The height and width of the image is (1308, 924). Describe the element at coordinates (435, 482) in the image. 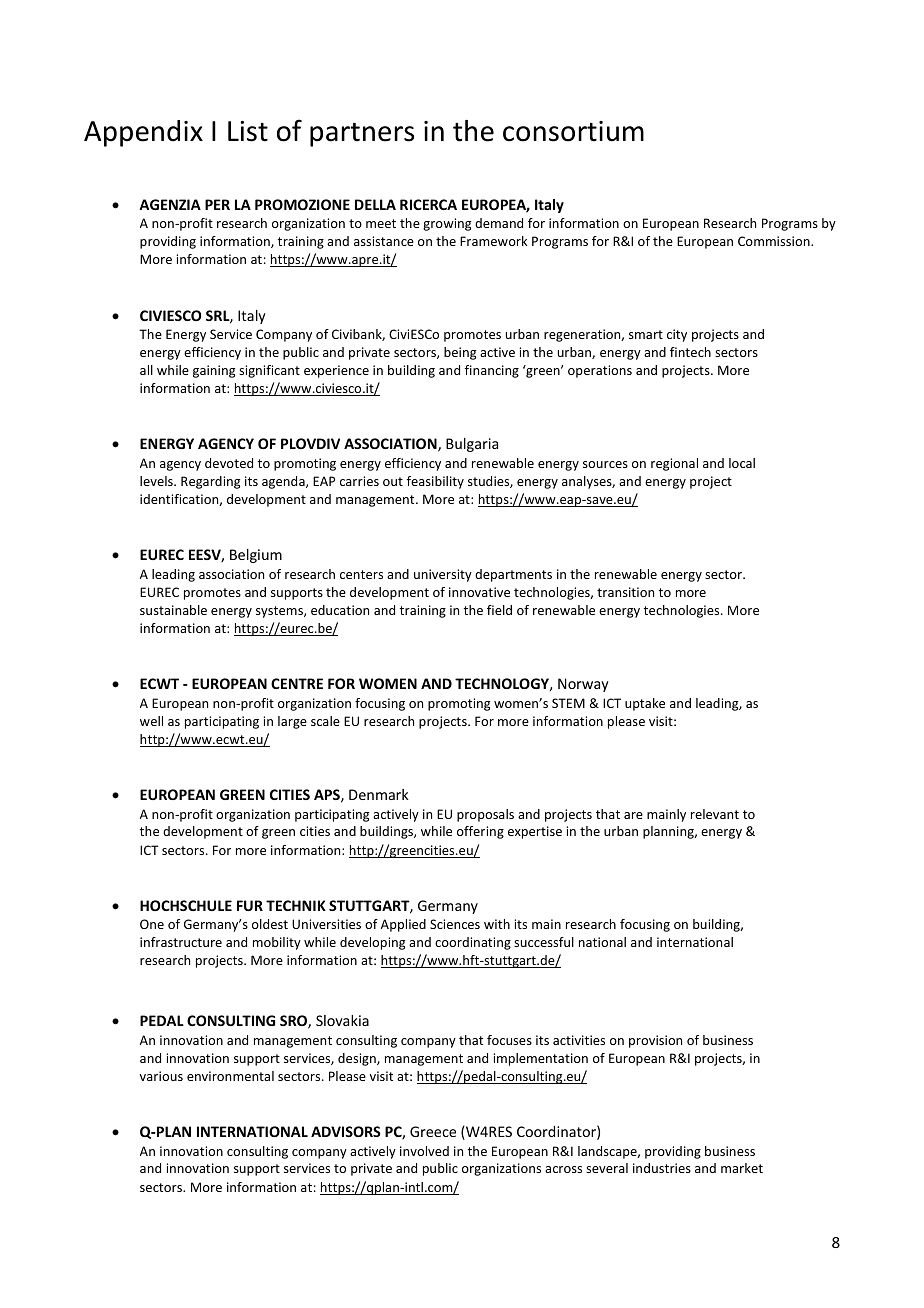

I see `feasibility` at that location.
